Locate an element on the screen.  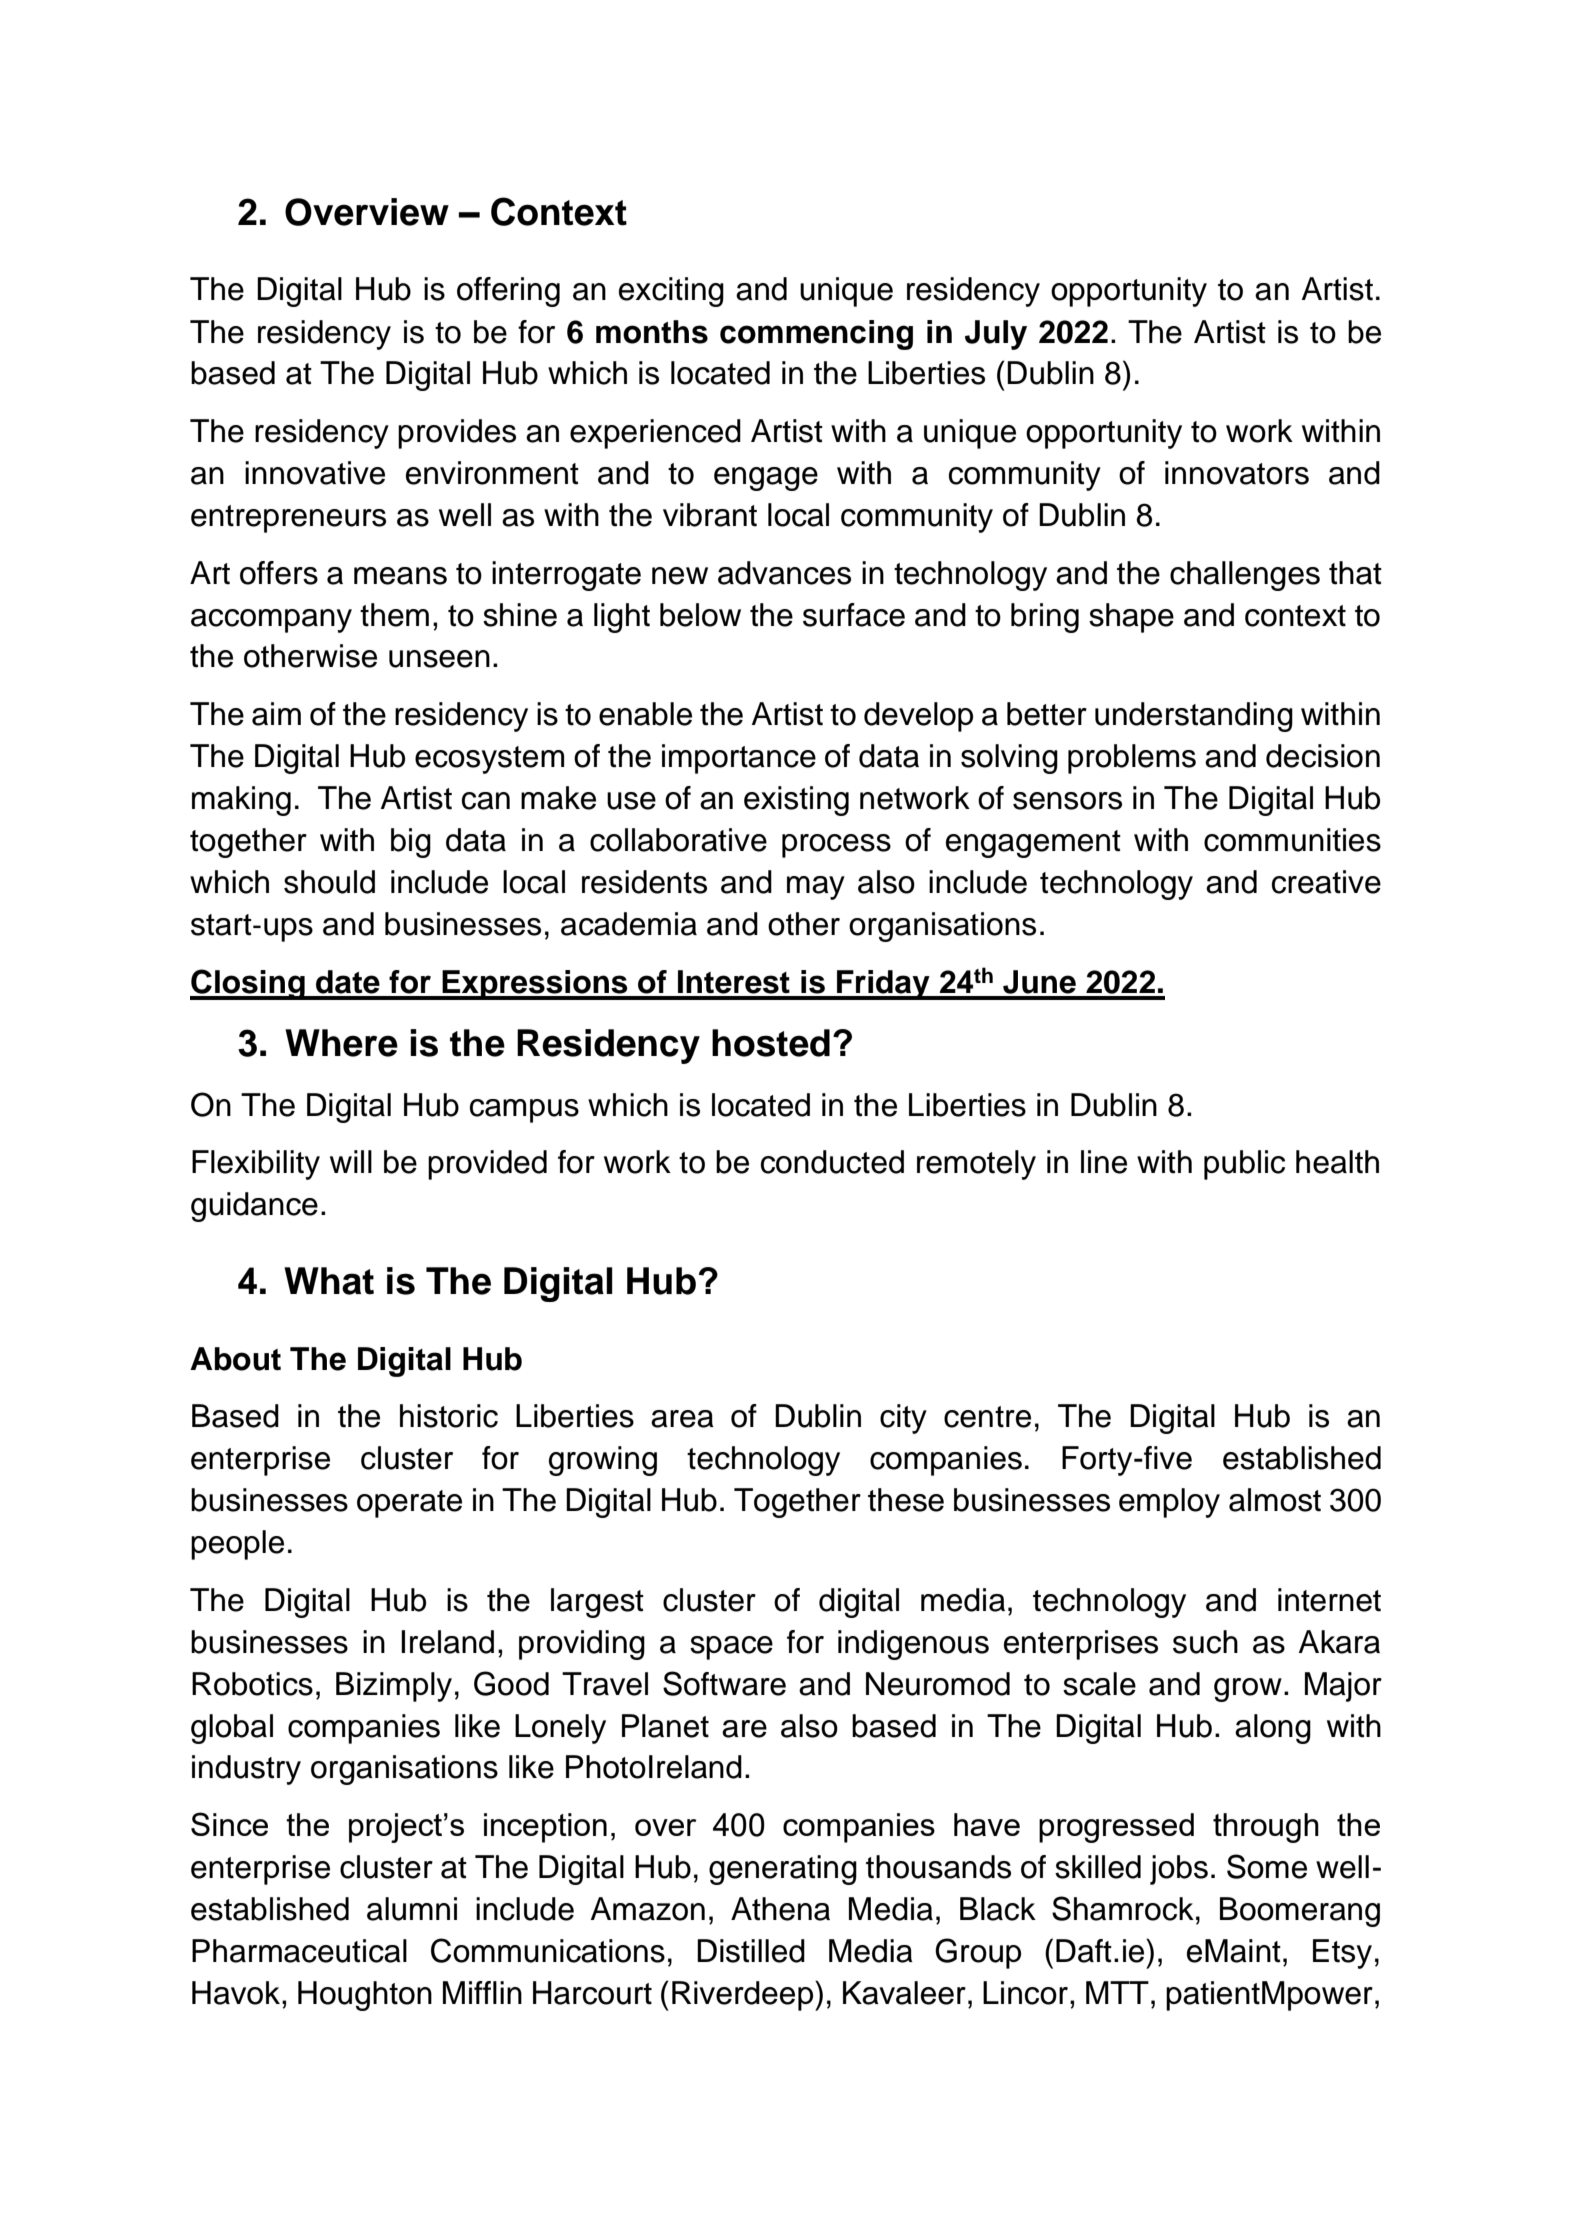
communities is located at coordinates (1292, 840).
